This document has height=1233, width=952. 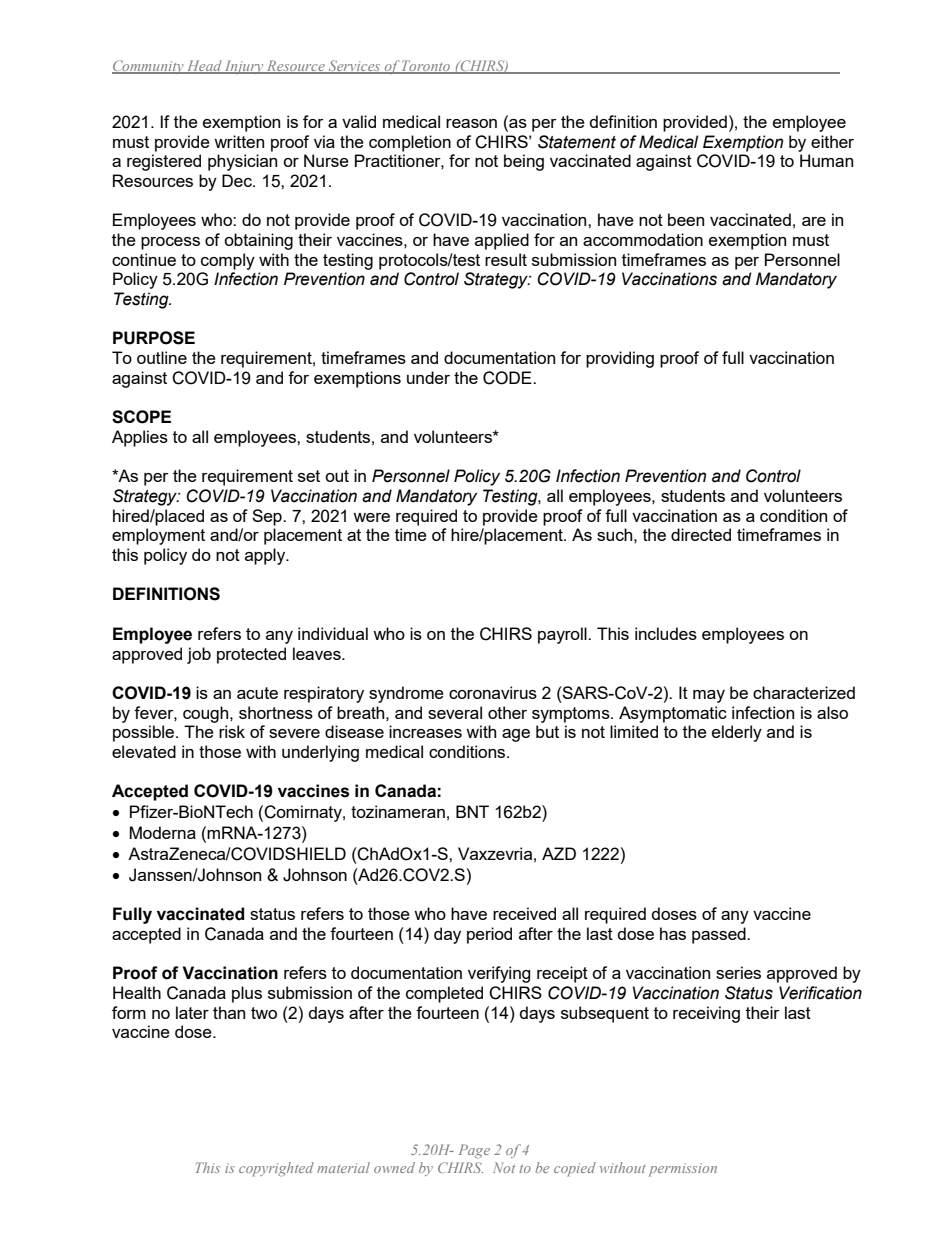 What do you see at coordinates (832, 141) in the document?
I see `either` at bounding box center [832, 141].
